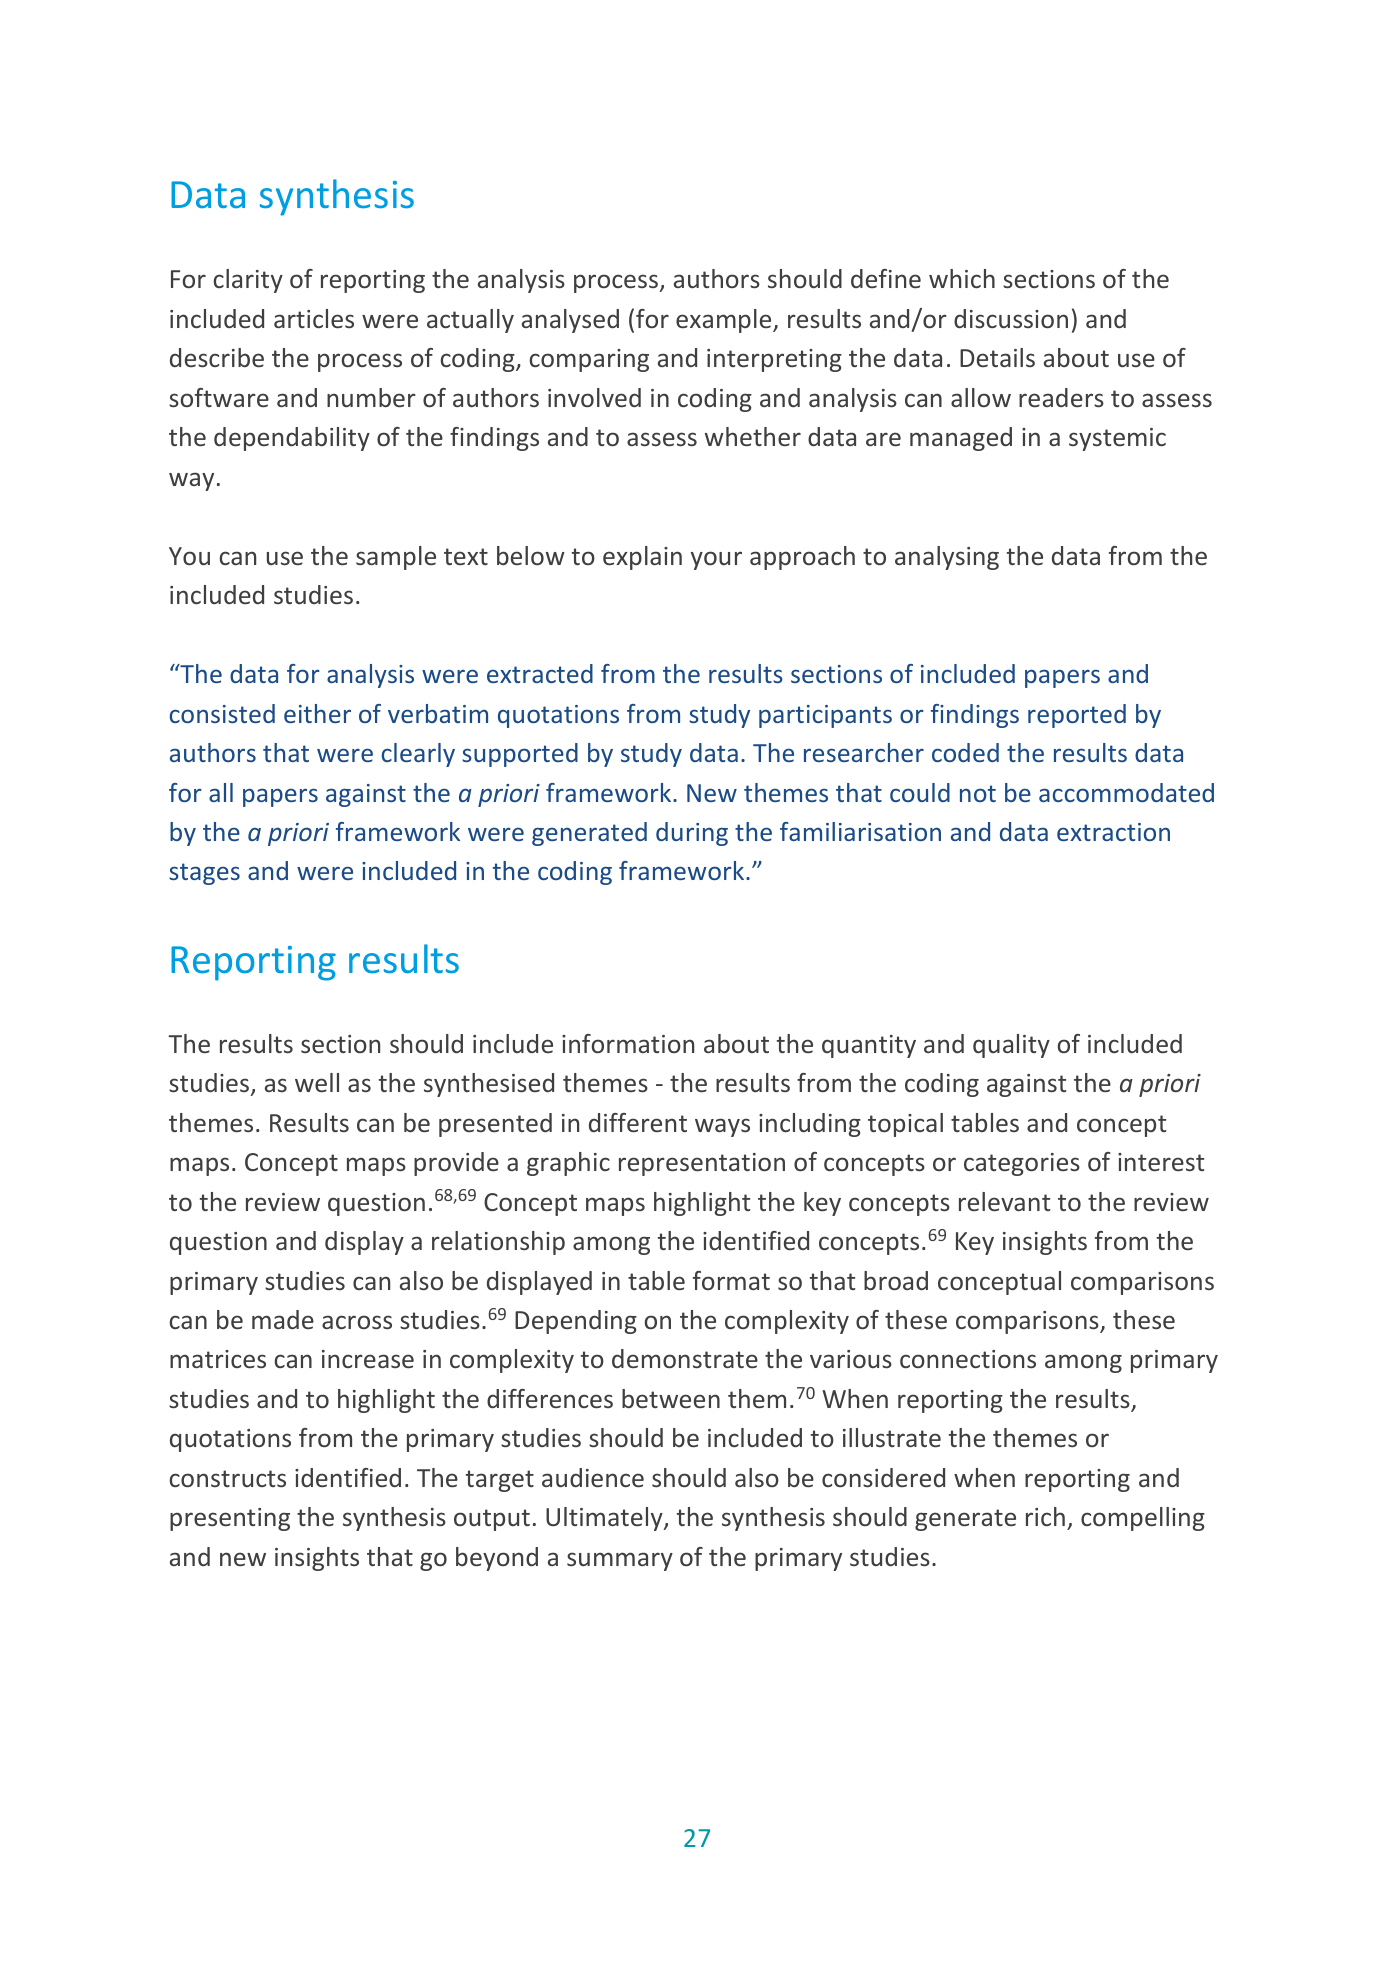 The image size is (1394, 1972). What do you see at coordinates (692, 834) in the screenshot?
I see `during` at bounding box center [692, 834].
